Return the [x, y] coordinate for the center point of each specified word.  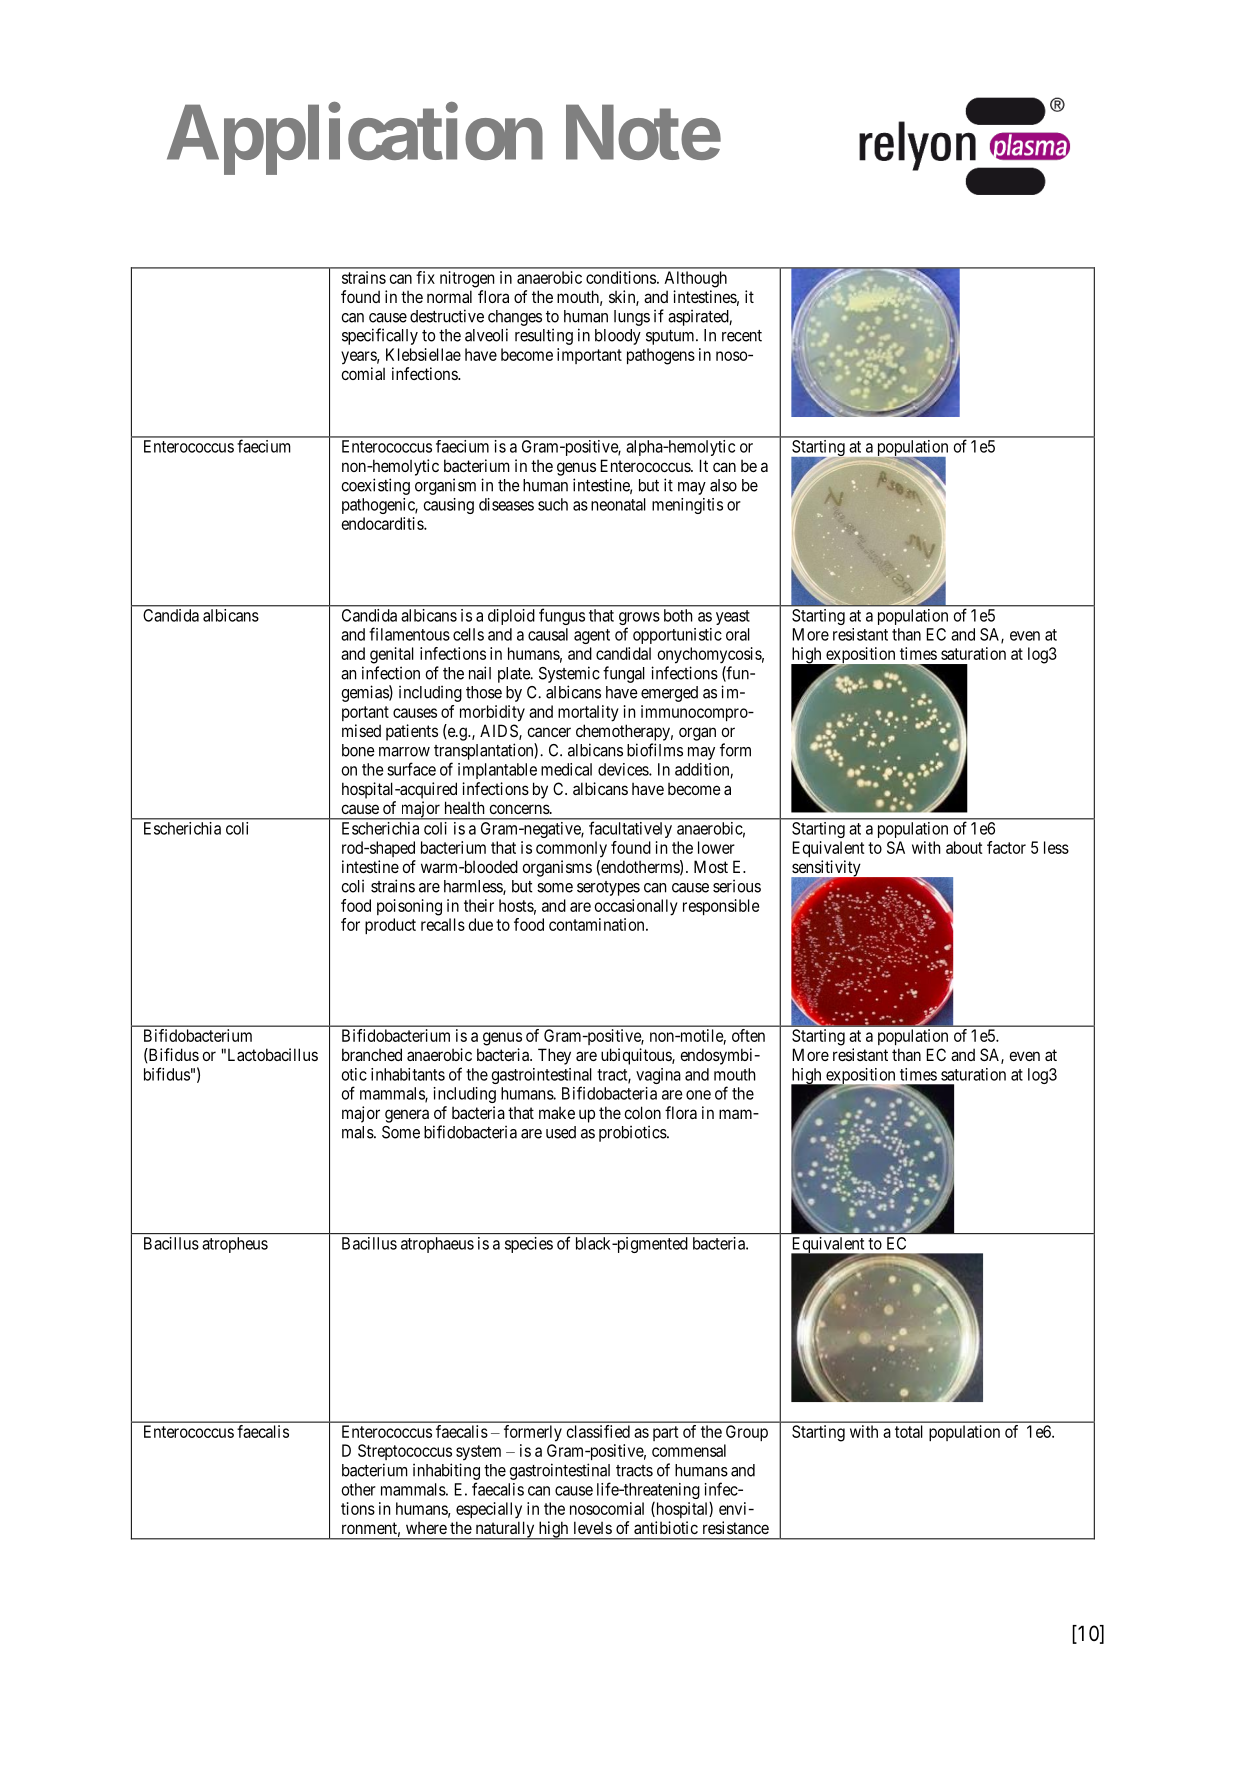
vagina [658, 1076]
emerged [669, 694]
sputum [671, 337]
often [748, 1035]
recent [742, 336]
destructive [447, 316]
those [484, 692]
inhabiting [446, 1471]
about [964, 847]
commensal [689, 1450]
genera [407, 1116]
